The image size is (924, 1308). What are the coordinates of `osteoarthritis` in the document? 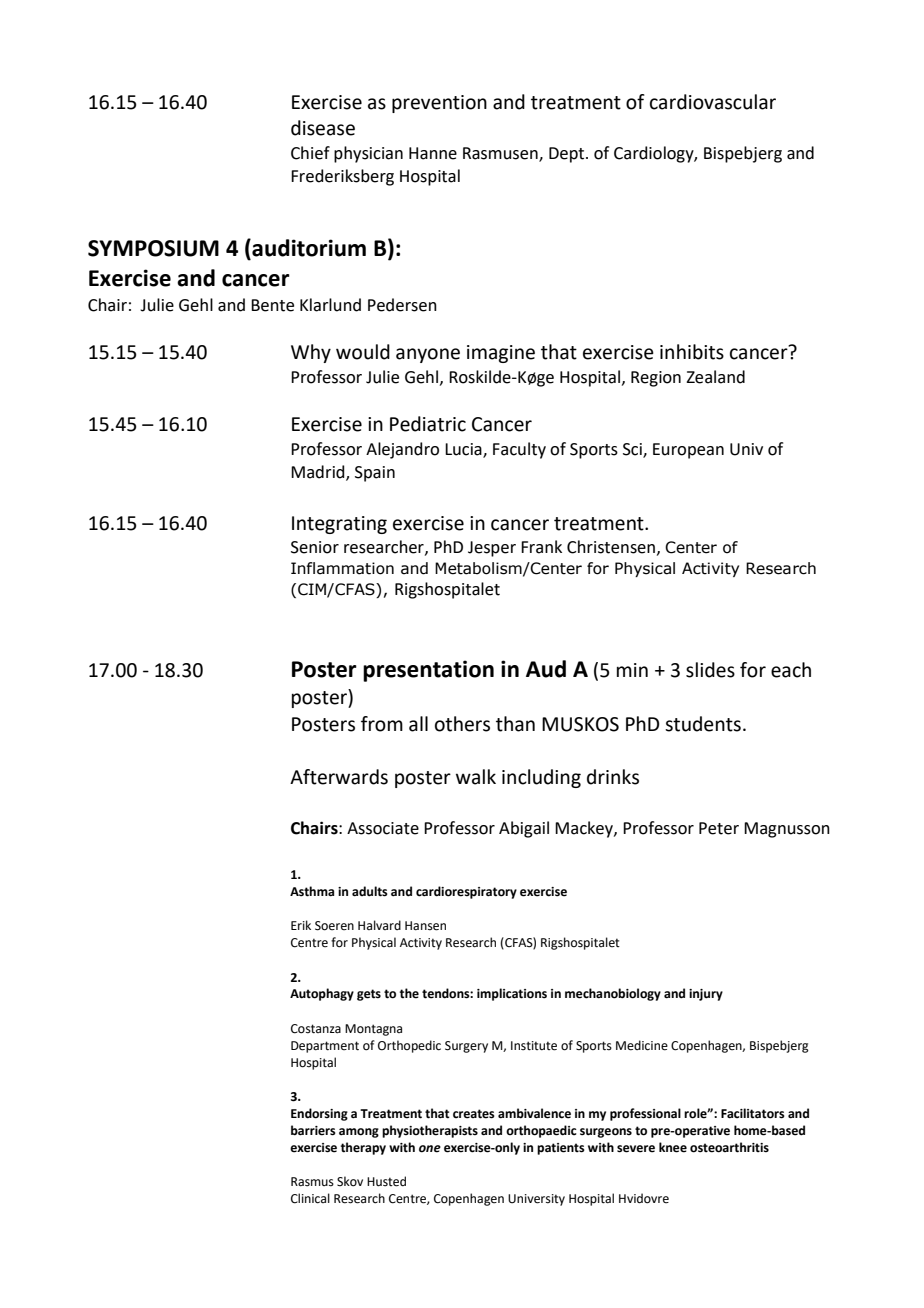 It's located at (729, 1147).
